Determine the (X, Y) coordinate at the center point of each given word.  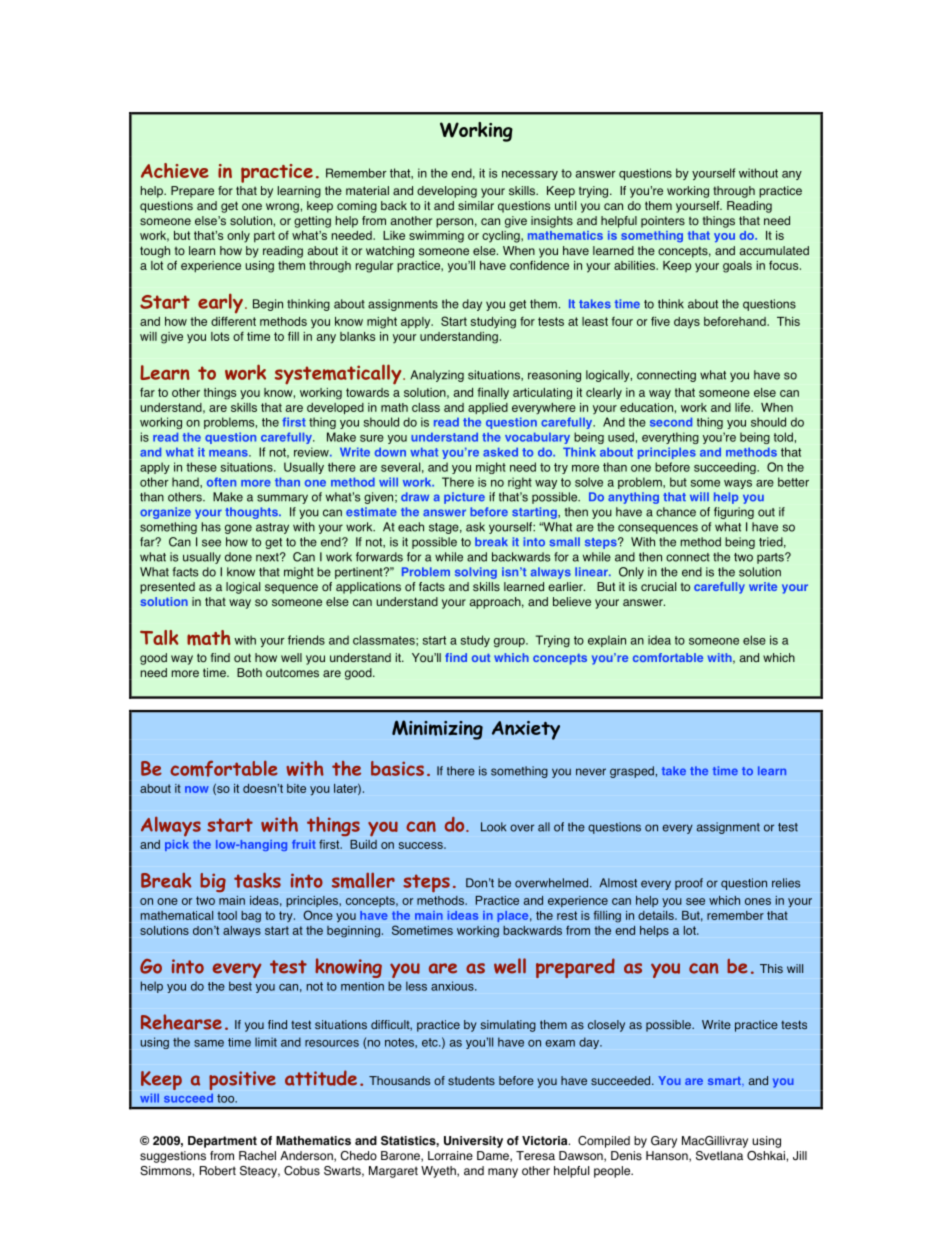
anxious (453, 986)
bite (296, 788)
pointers (663, 222)
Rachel (257, 1156)
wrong (283, 208)
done (238, 557)
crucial (658, 586)
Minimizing (437, 730)
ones (758, 901)
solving (476, 573)
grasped (632, 772)
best (240, 986)
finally (493, 393)
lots (220, 336)
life (744, 407)
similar (476, 205)
